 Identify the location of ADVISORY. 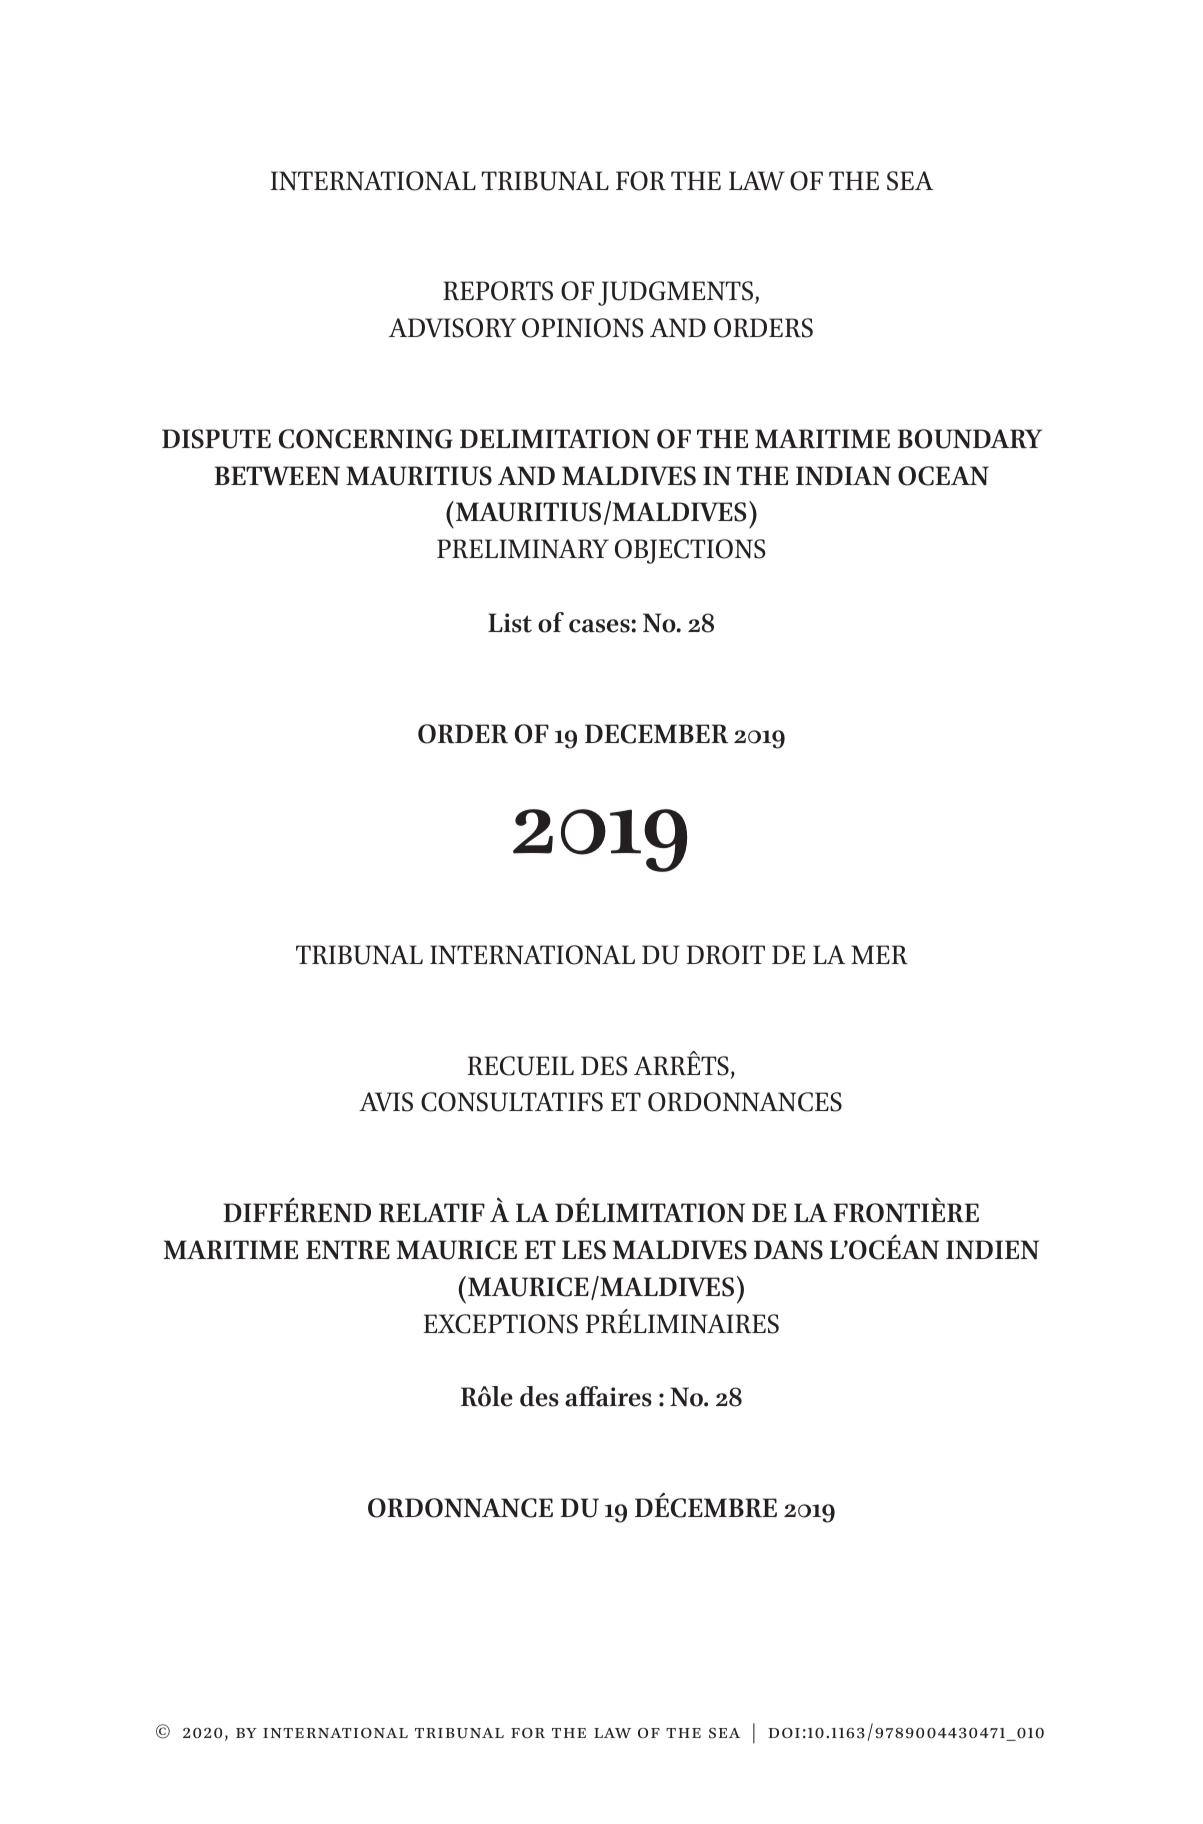
(452, 328).
